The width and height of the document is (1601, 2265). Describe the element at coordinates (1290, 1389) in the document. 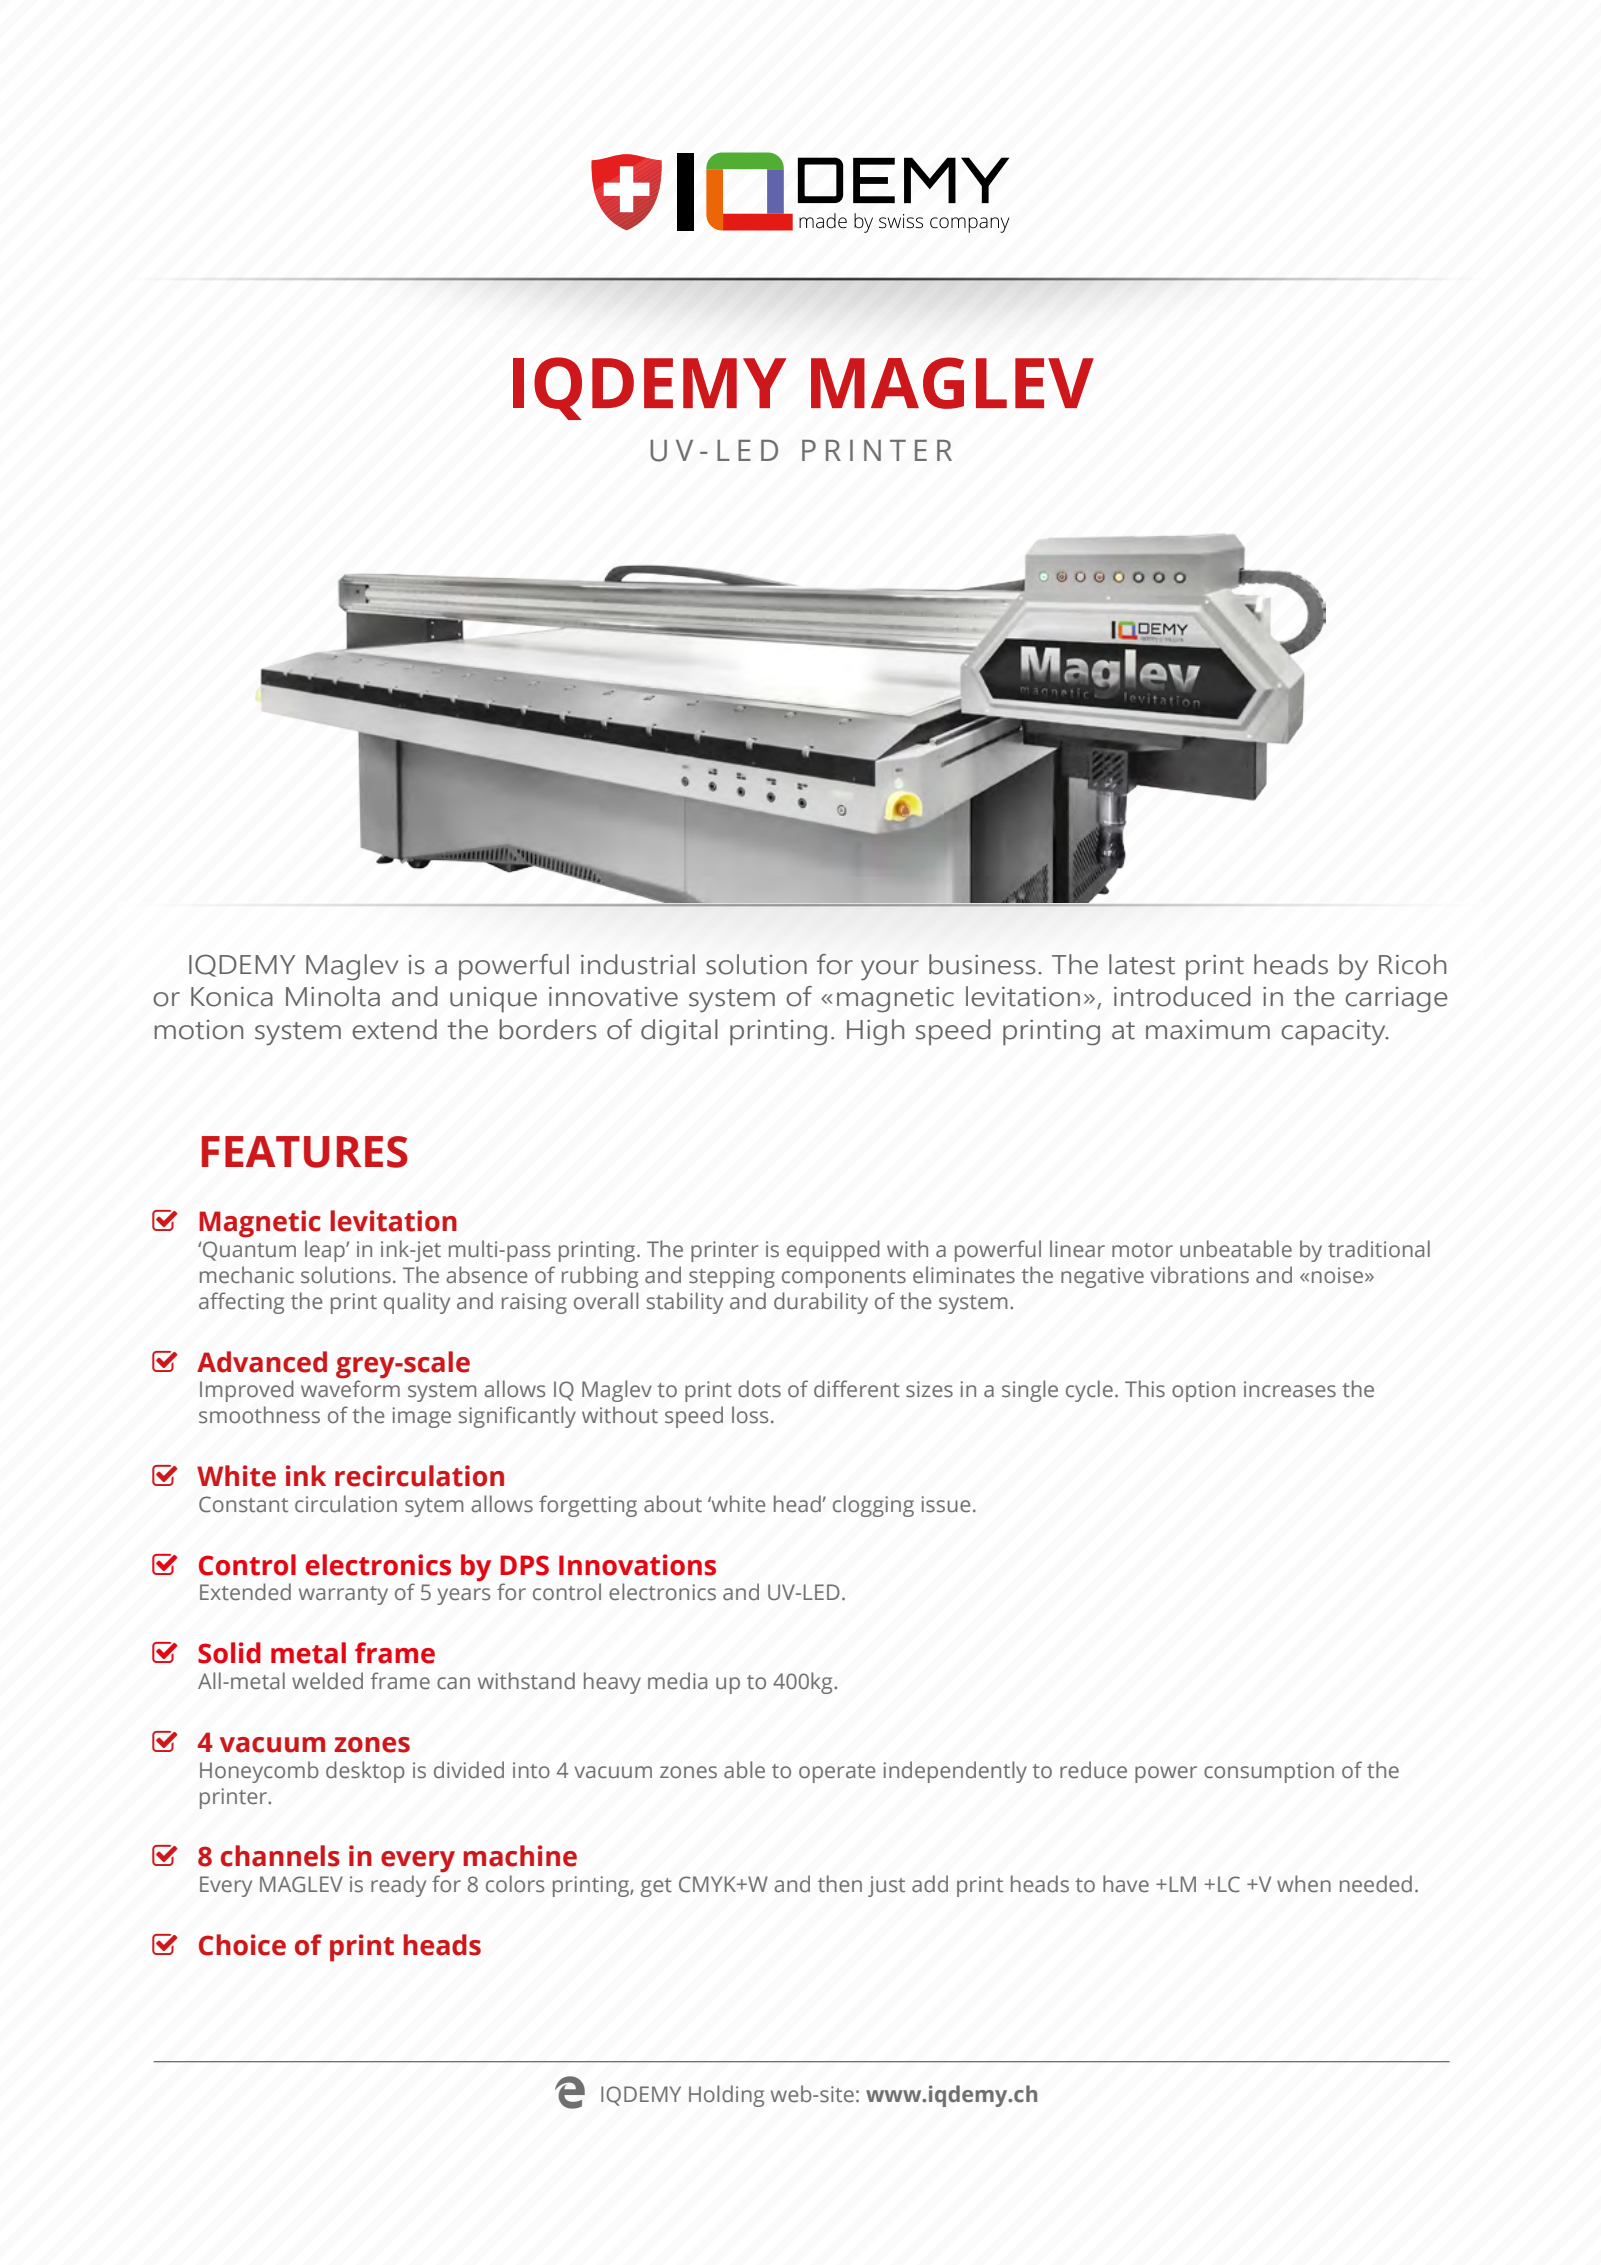

I see `increases` at that location.
